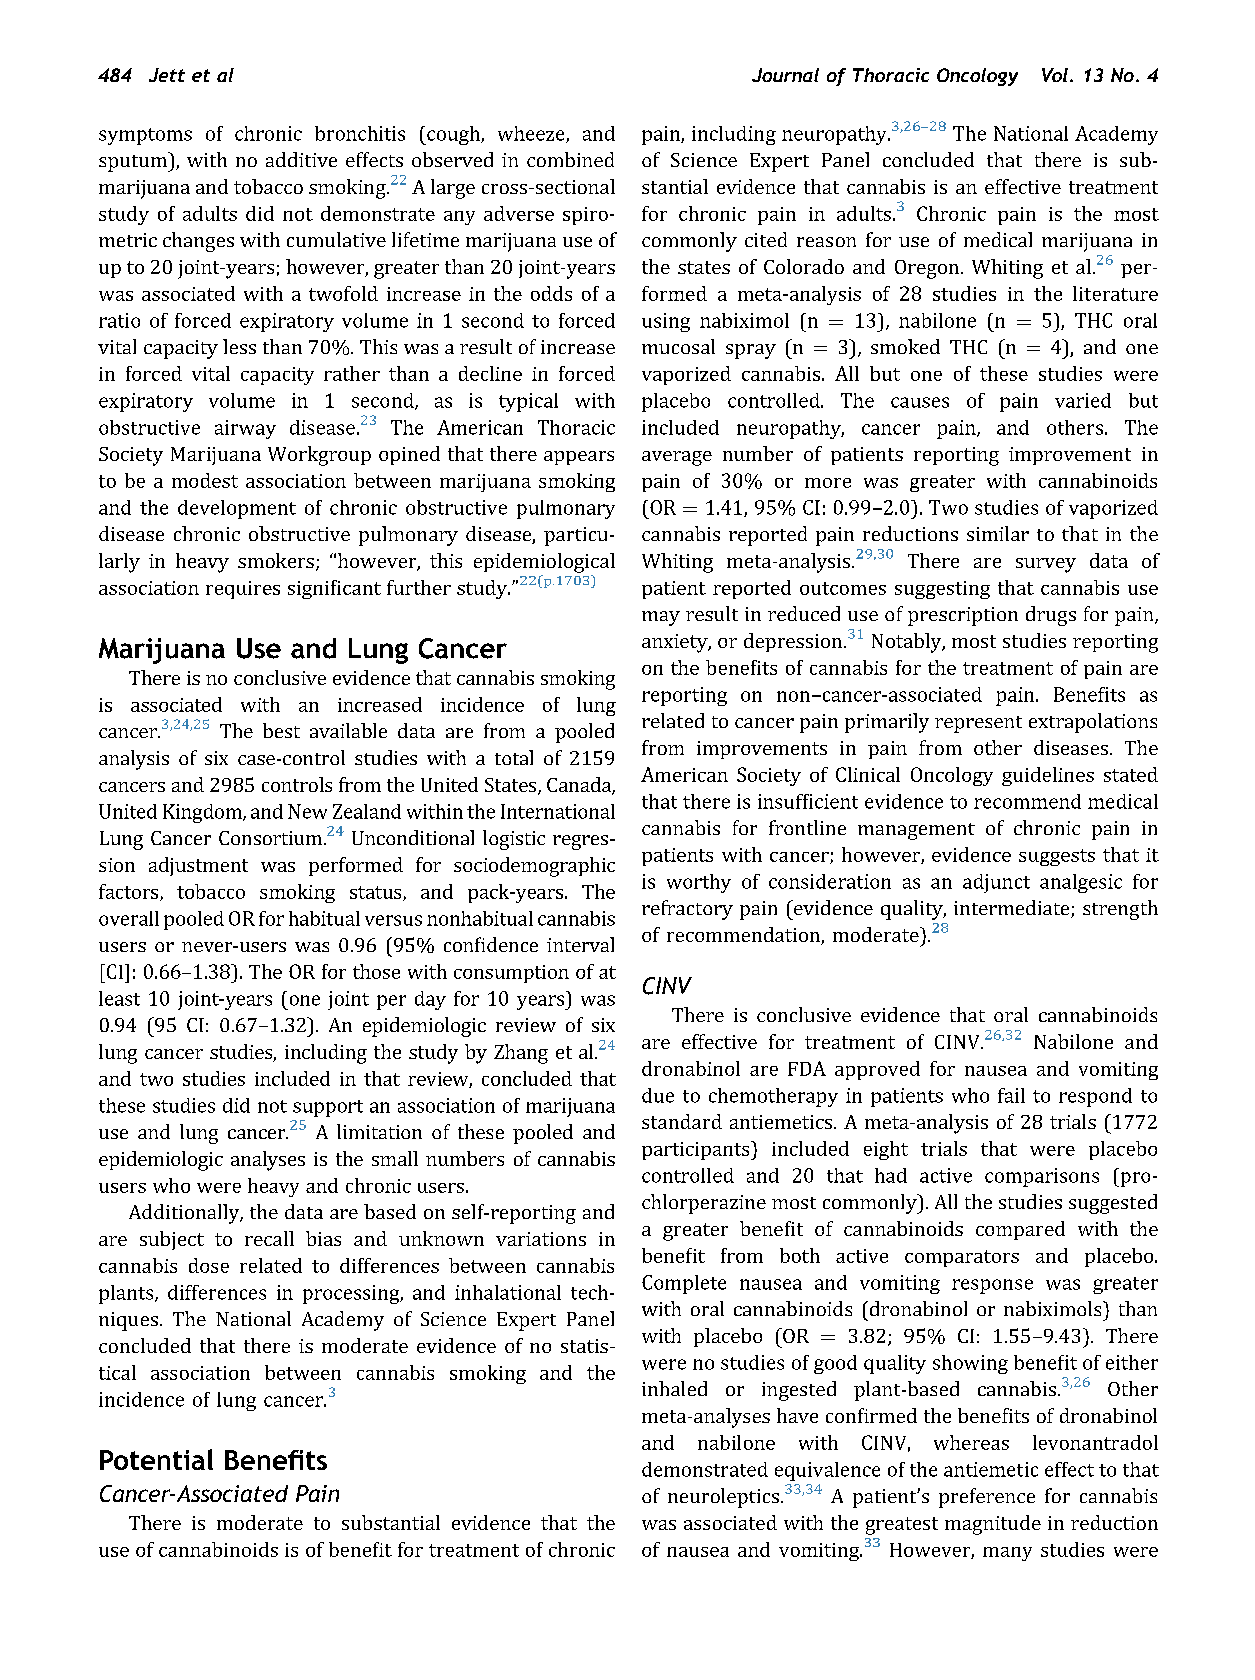 This screenshot has width=1255, height=1680. What do you see at coordinates (927, 269) in the screenshot?
I see `Oregon` at bounding box center [927, 269].
